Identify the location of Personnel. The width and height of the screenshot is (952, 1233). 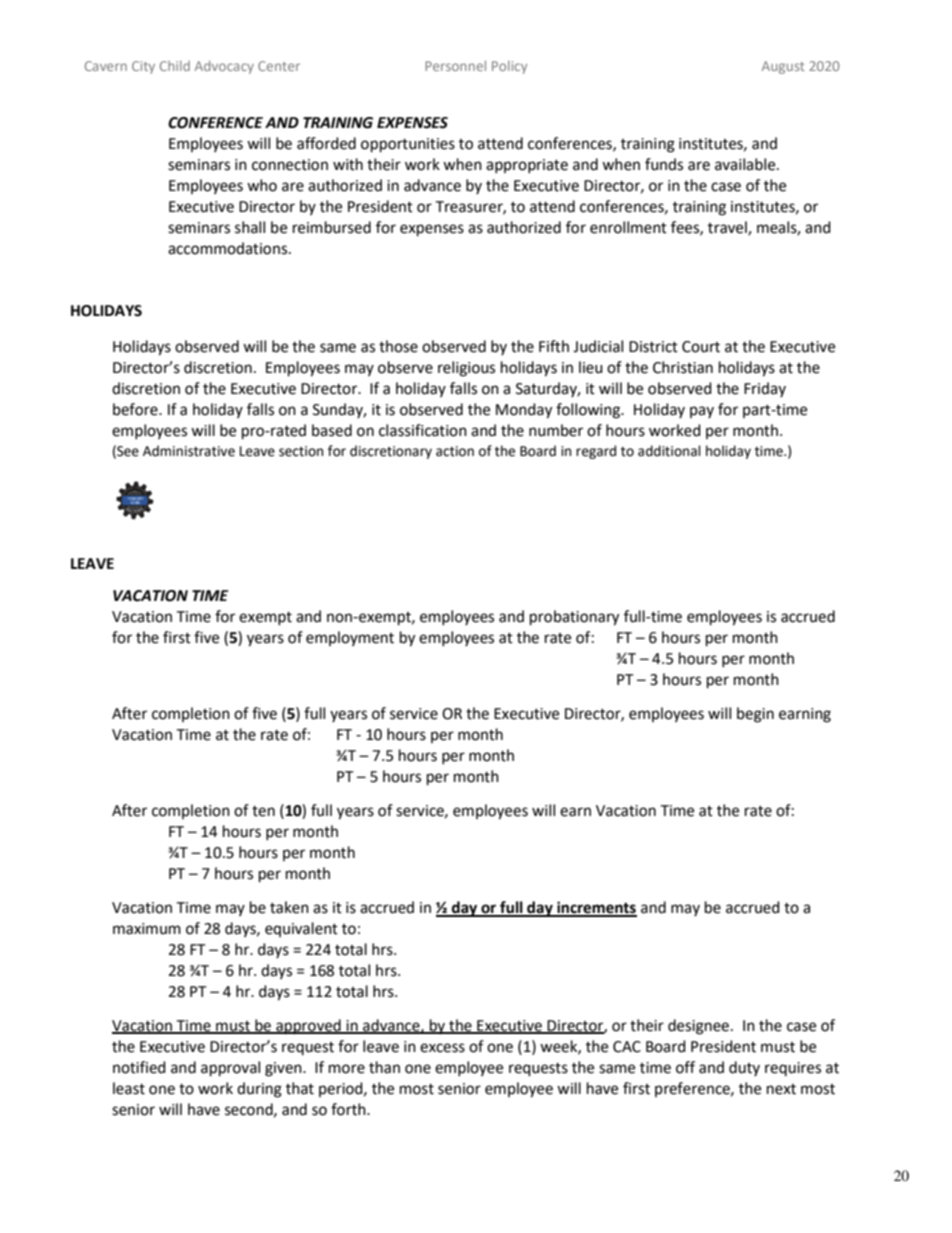
(455, 66).
